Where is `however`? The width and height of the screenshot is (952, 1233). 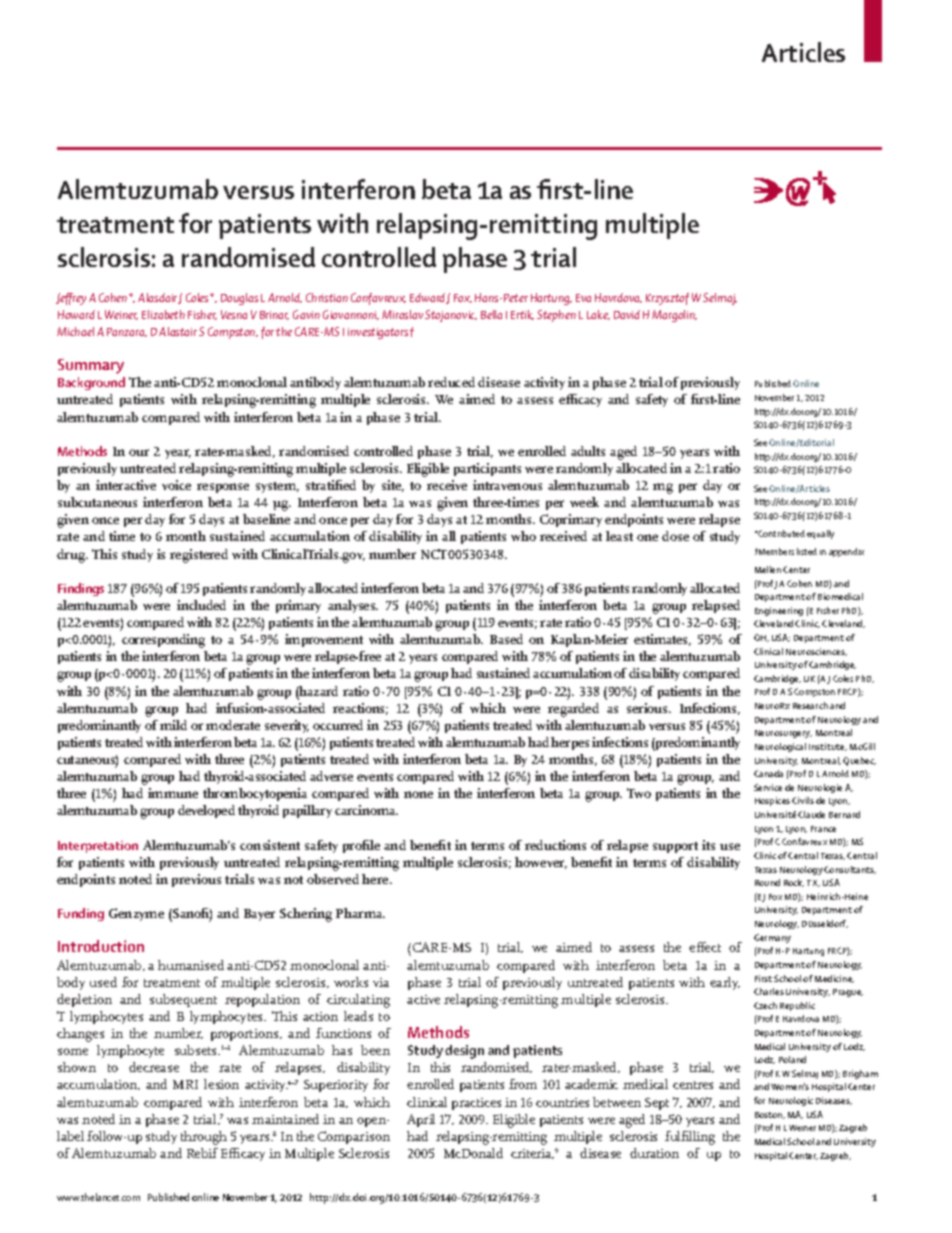 however is located at coordinates (541, 863).
